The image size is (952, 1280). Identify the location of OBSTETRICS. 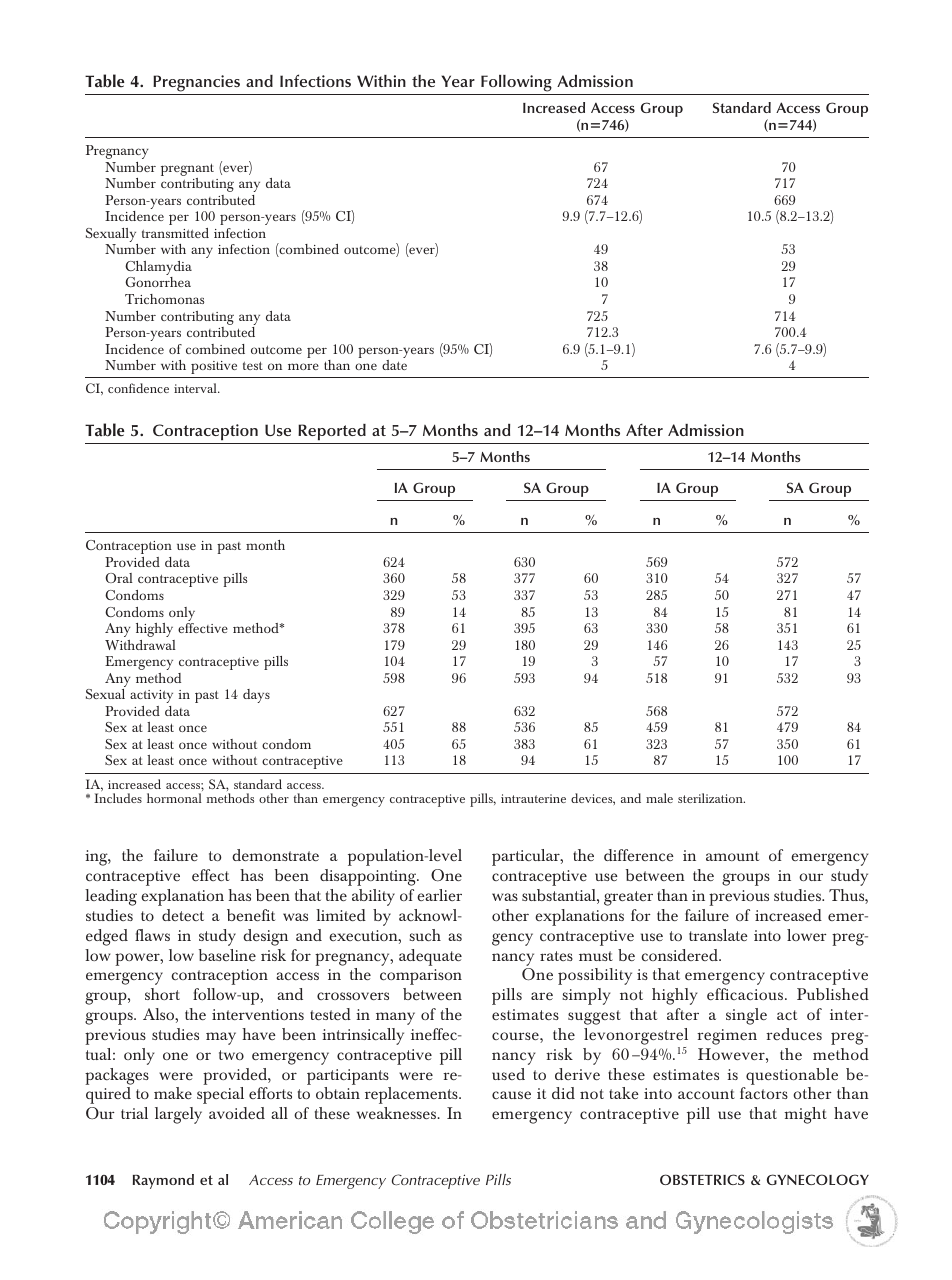
(702, 1179).
